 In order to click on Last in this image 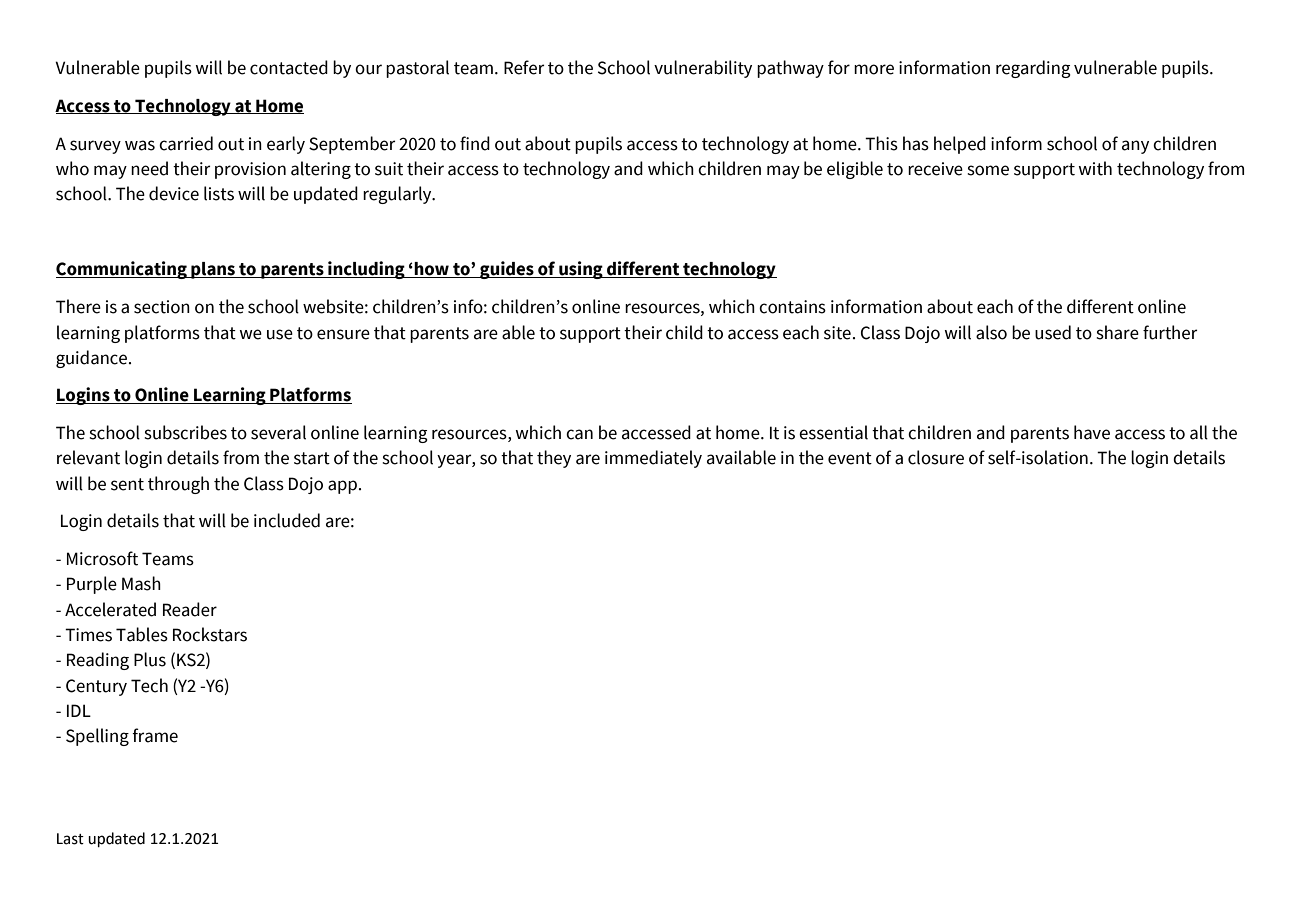, I will do `click(70, 839)`.
